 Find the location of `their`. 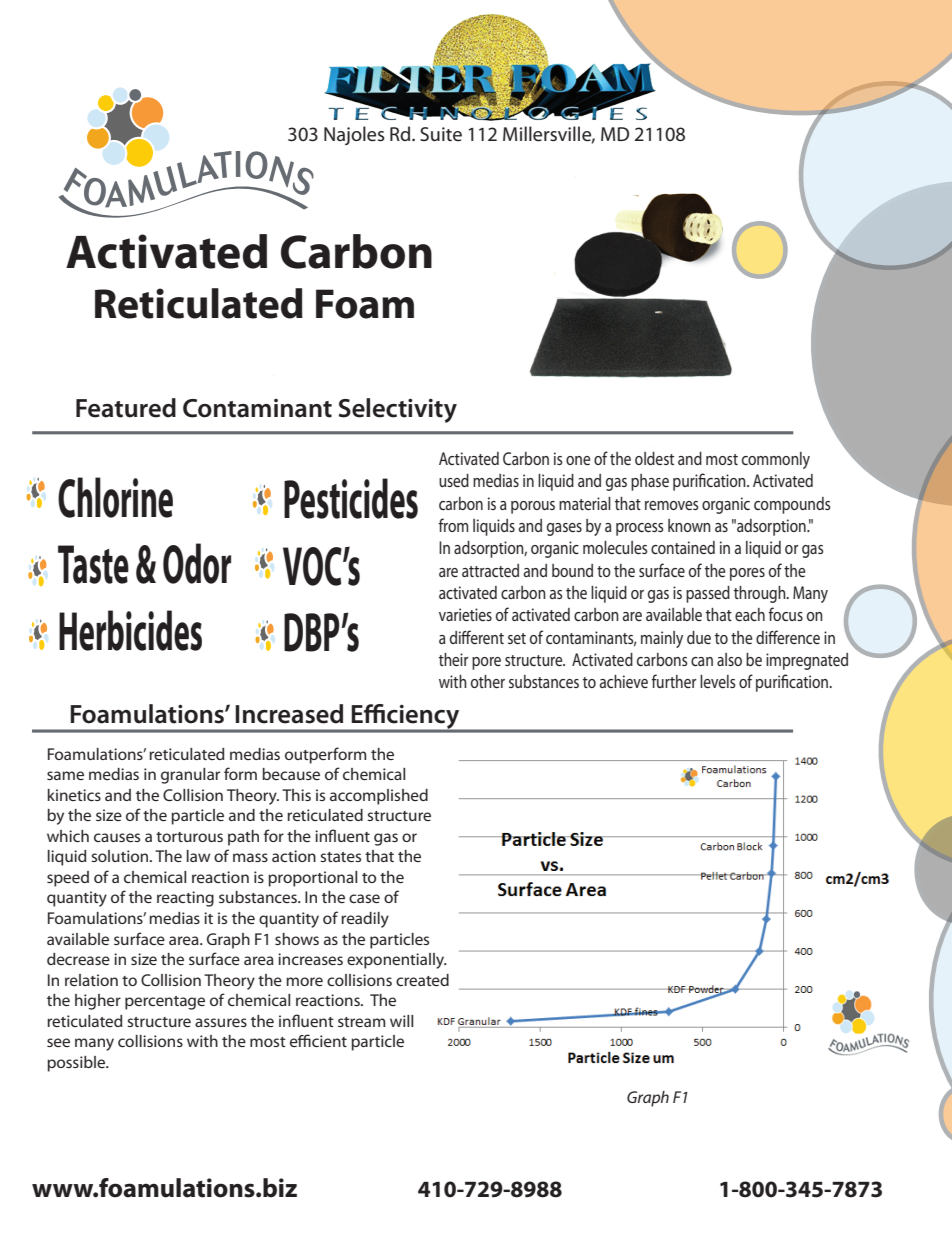

their is located at coordinates (454, 659).
